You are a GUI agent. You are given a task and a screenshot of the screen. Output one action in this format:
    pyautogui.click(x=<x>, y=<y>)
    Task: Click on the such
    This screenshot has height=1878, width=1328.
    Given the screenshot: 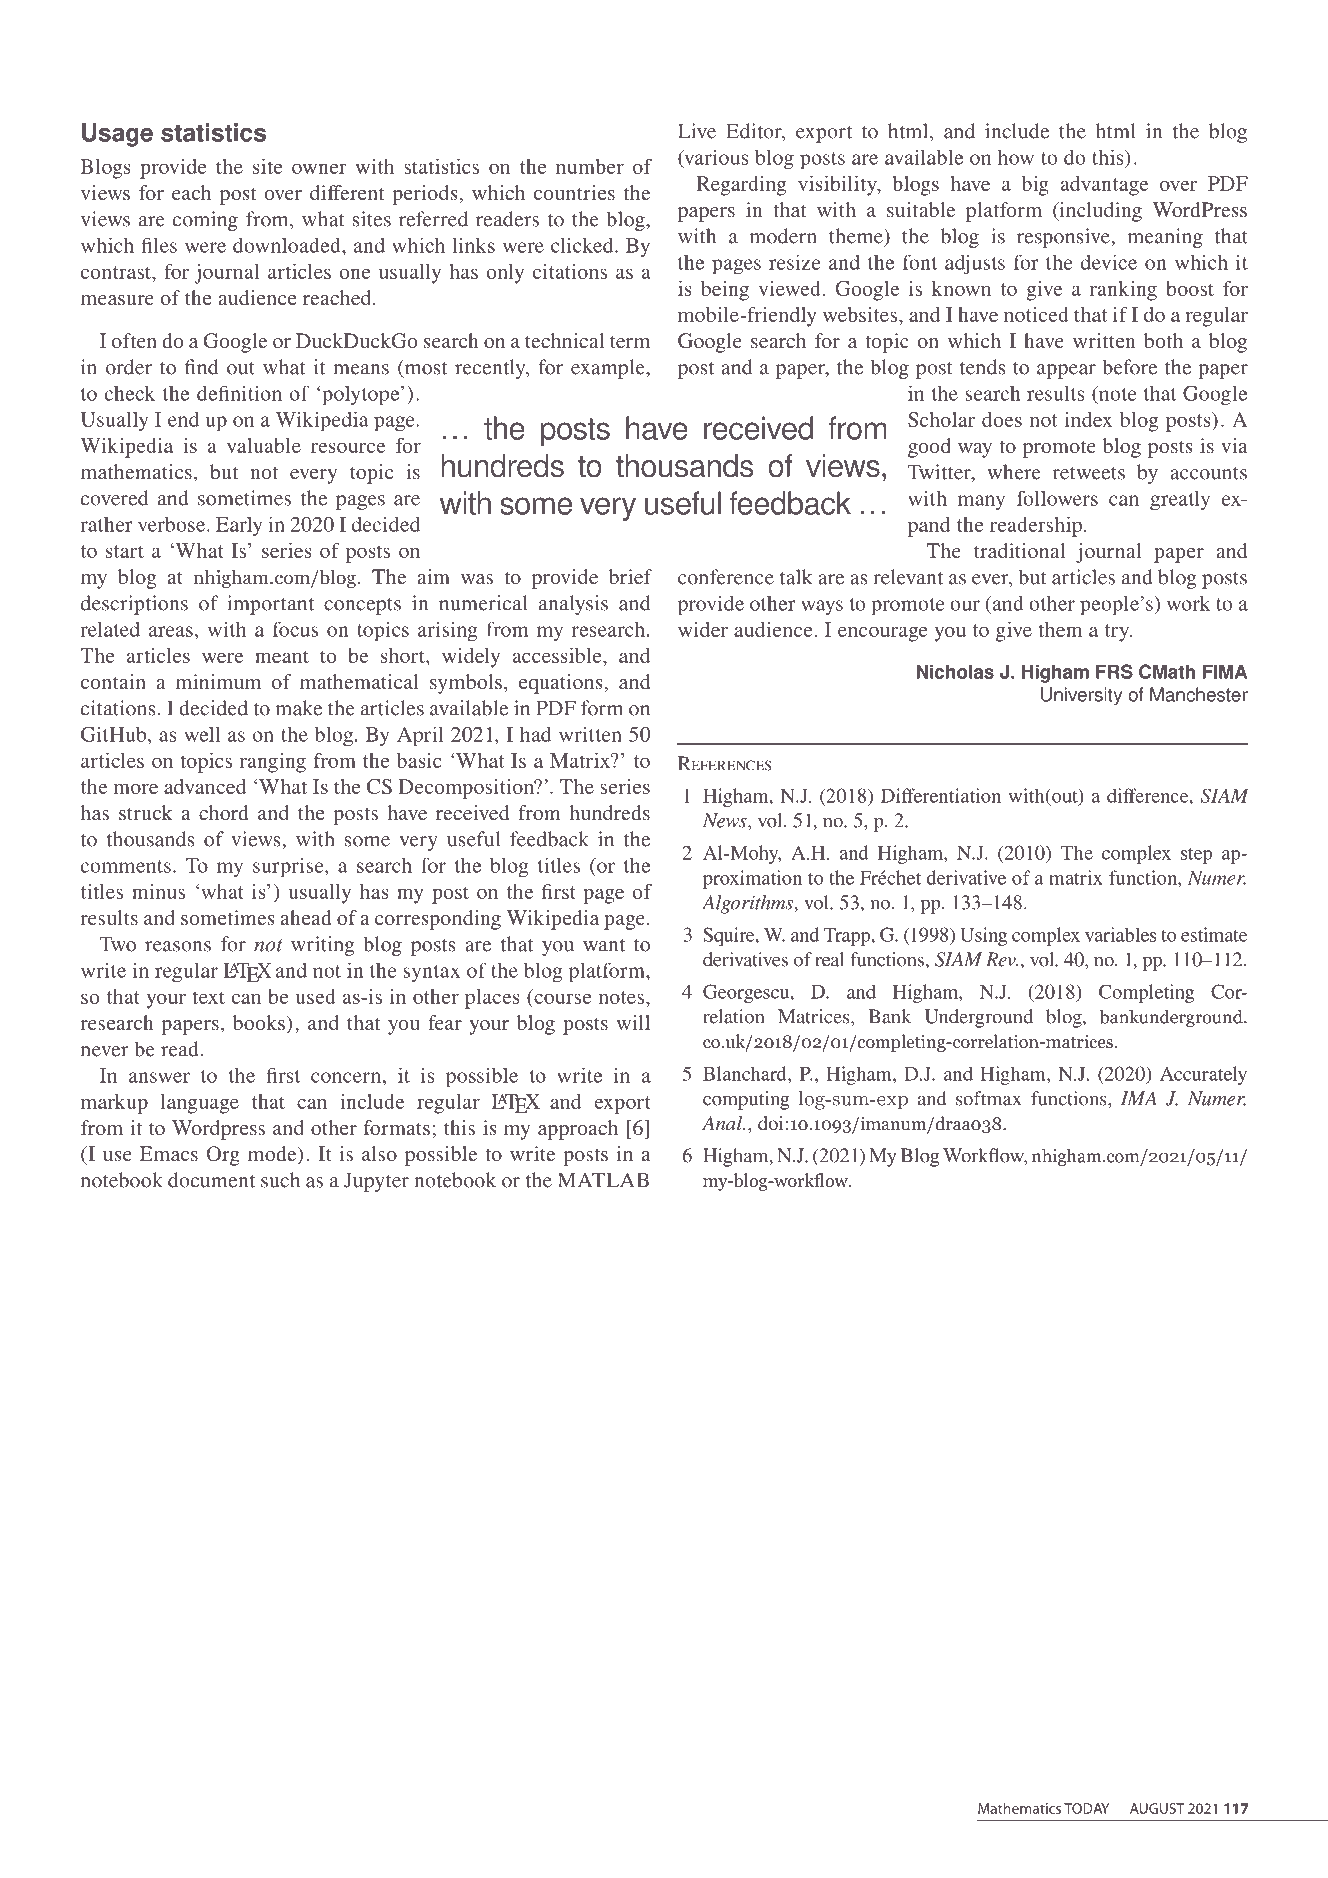 What is the action you would take?
    pyautogui.click(x=280, y=1180)
